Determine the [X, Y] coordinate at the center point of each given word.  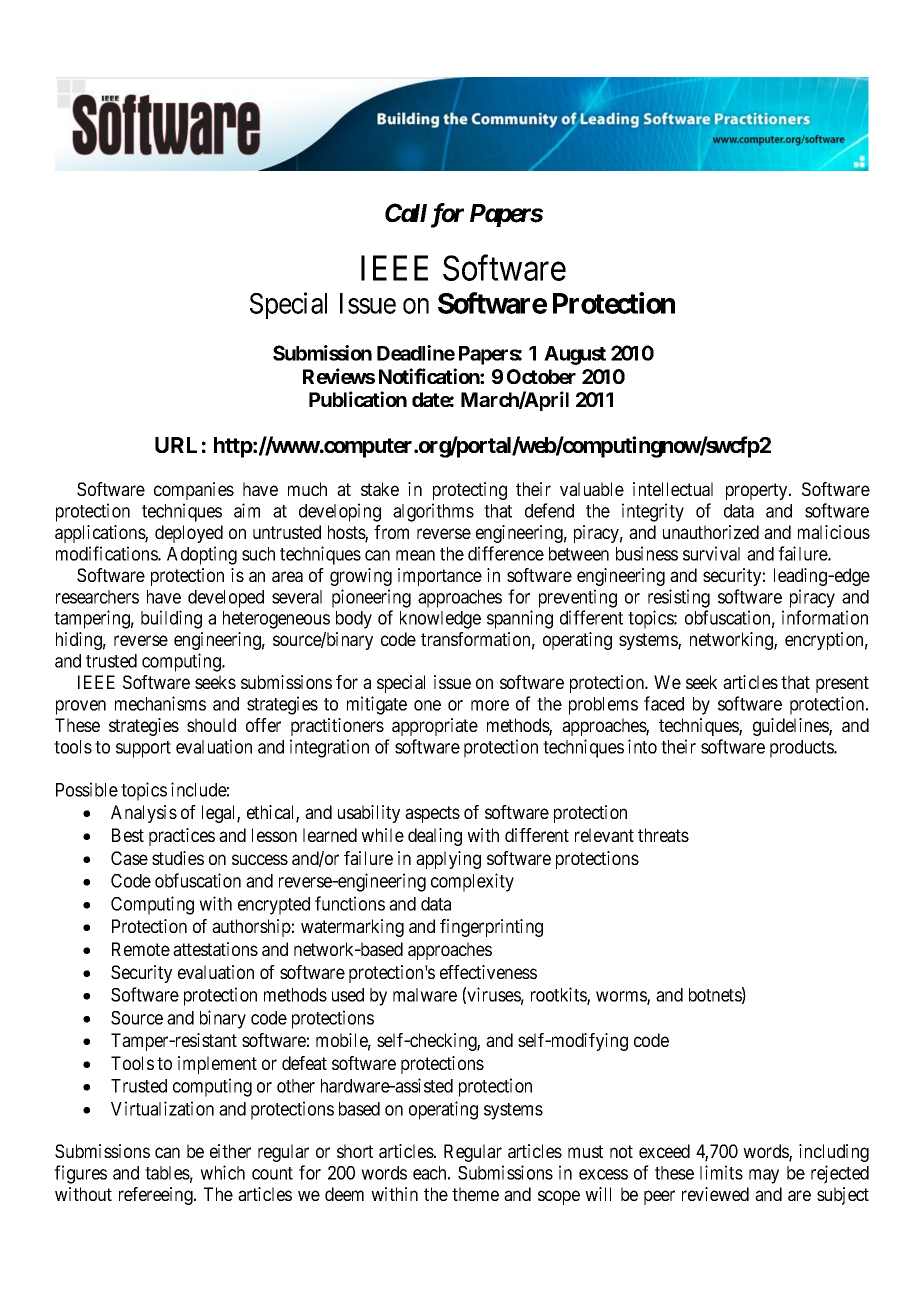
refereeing [157, 1196]
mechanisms [160, 703]
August [575, 355]
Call [406, 212]
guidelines [791, 727]
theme [475, 1194]
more [490, 705]
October [541, 376]
